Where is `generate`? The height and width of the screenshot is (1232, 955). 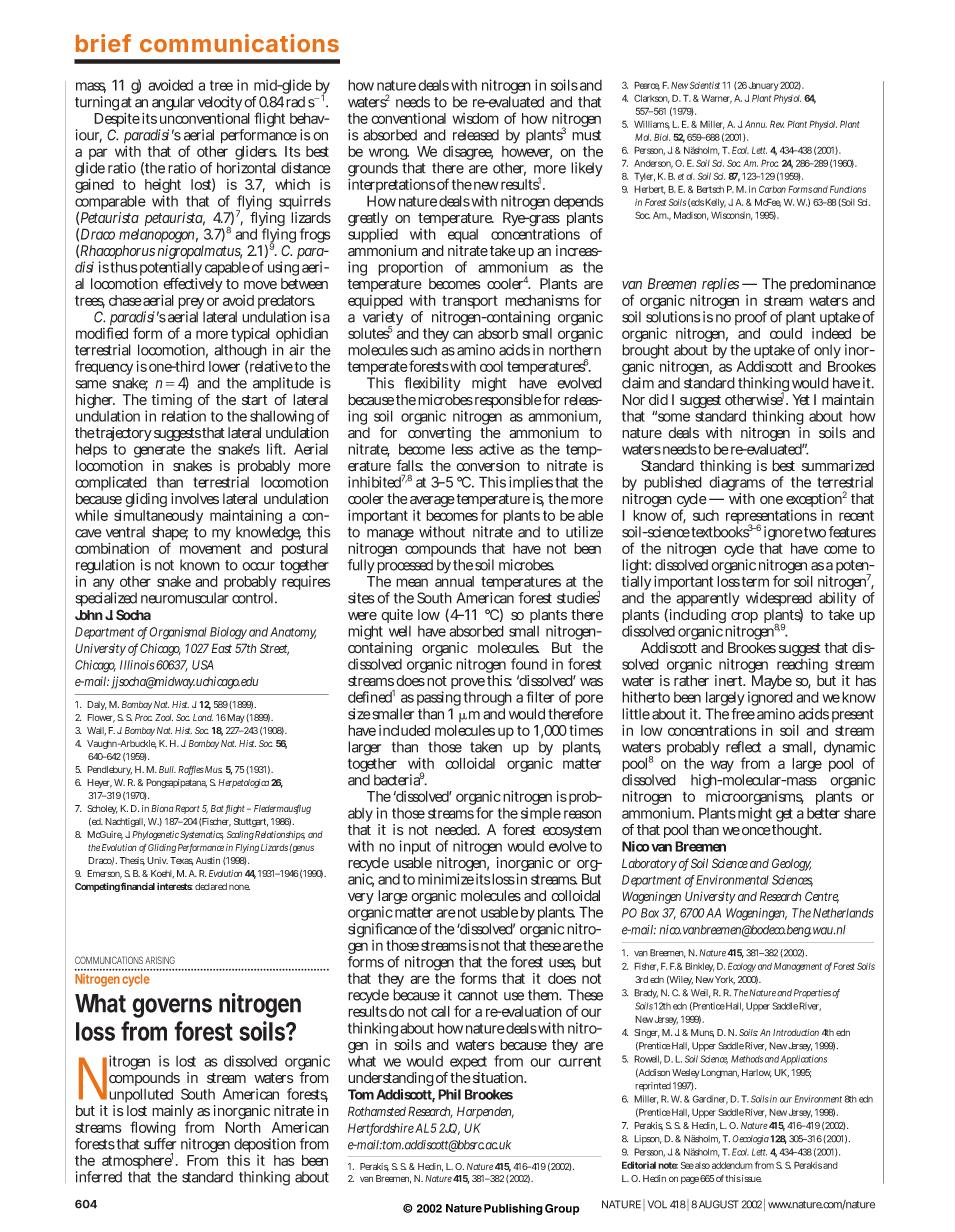 generate is located at coordinates (159, 452).
